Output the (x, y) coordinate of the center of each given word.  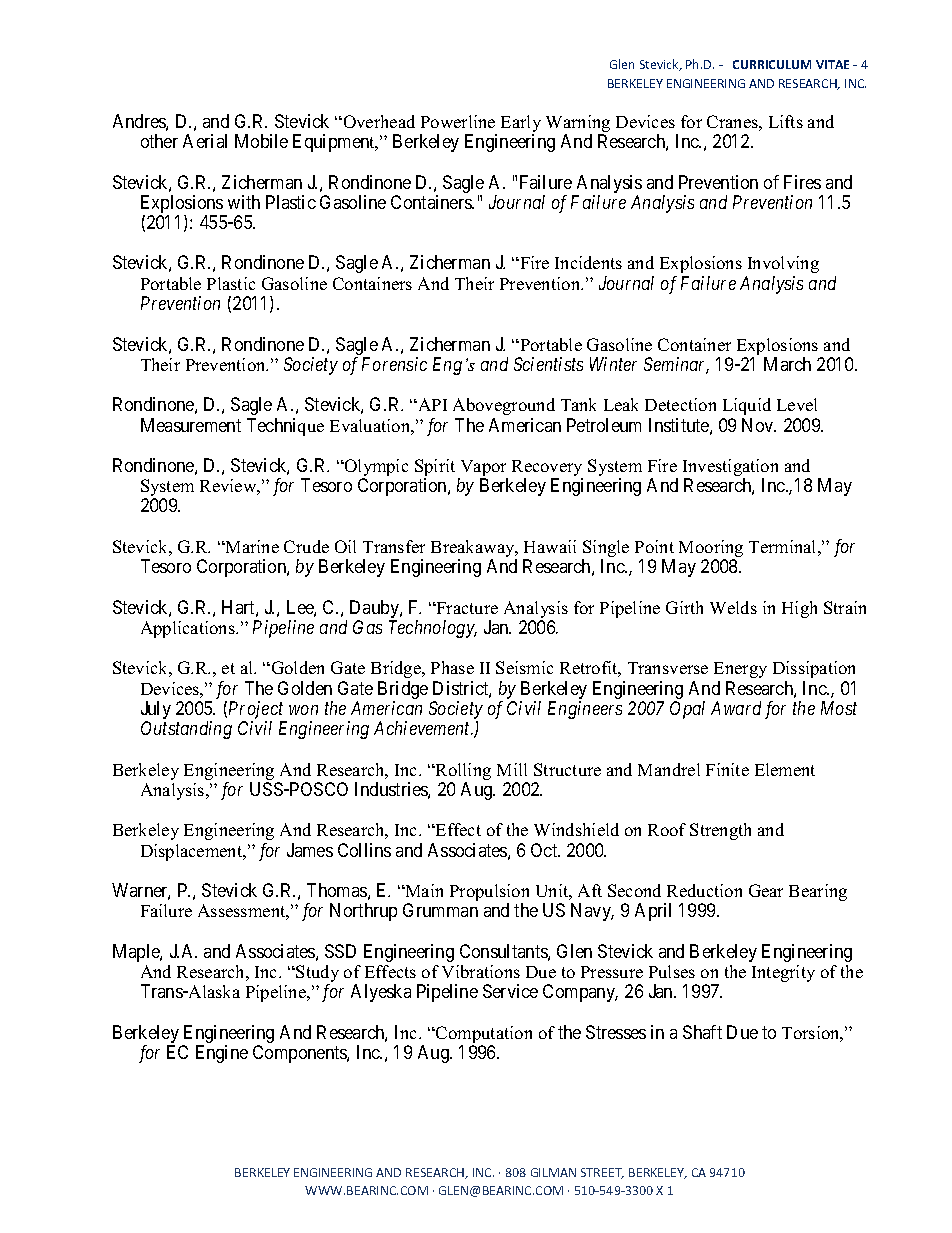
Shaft (702, 1032)
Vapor (483, 469)
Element (785, 769)
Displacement (193, 852)
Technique (285, 427)
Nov (759, 425)
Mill (512, 769)
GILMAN (553, 1172)
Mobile (261, 141)
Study (317, 975)
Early (521, 125)
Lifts (786, 121)
